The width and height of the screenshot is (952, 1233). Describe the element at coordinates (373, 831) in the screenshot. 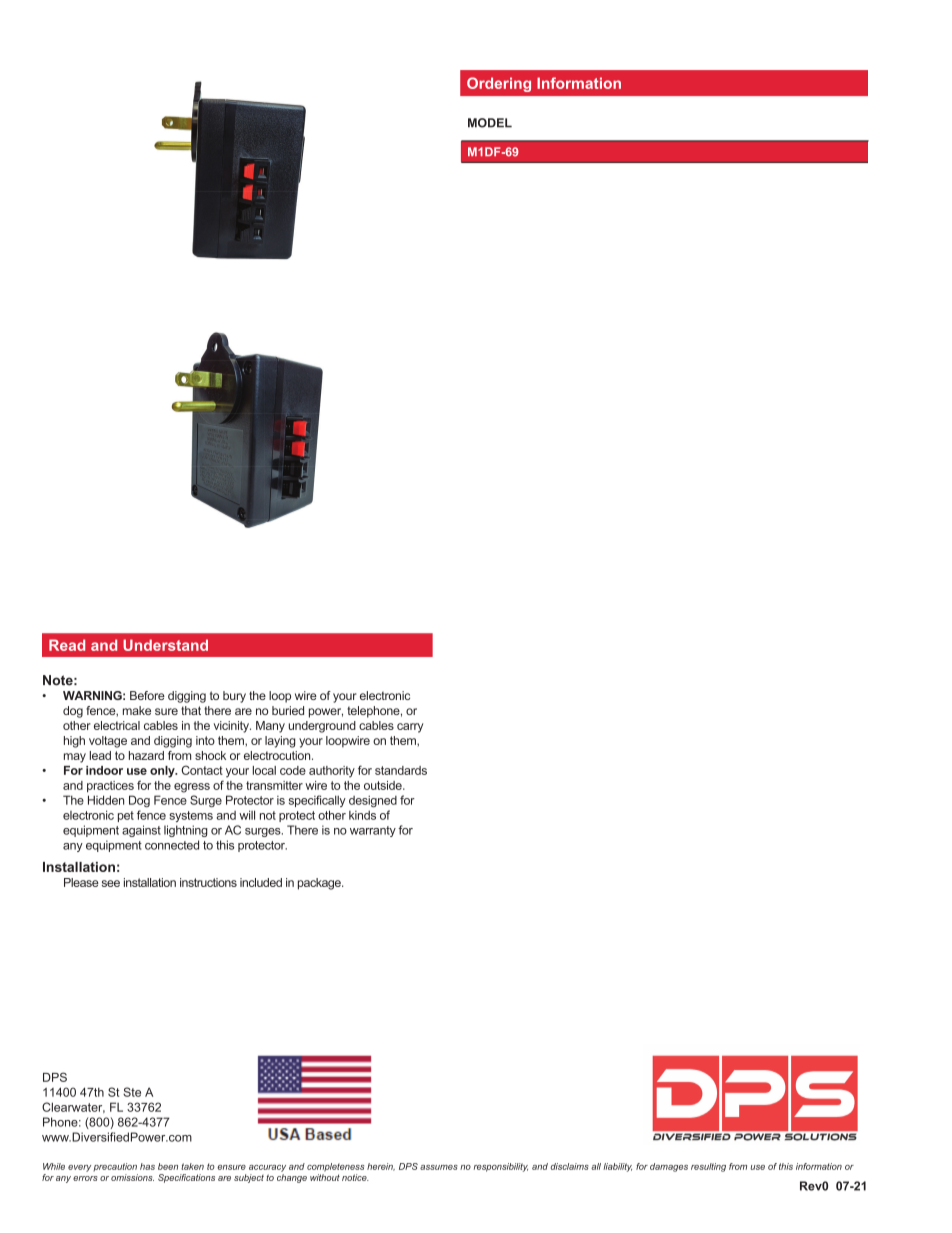

I see `warranty` at that location.
